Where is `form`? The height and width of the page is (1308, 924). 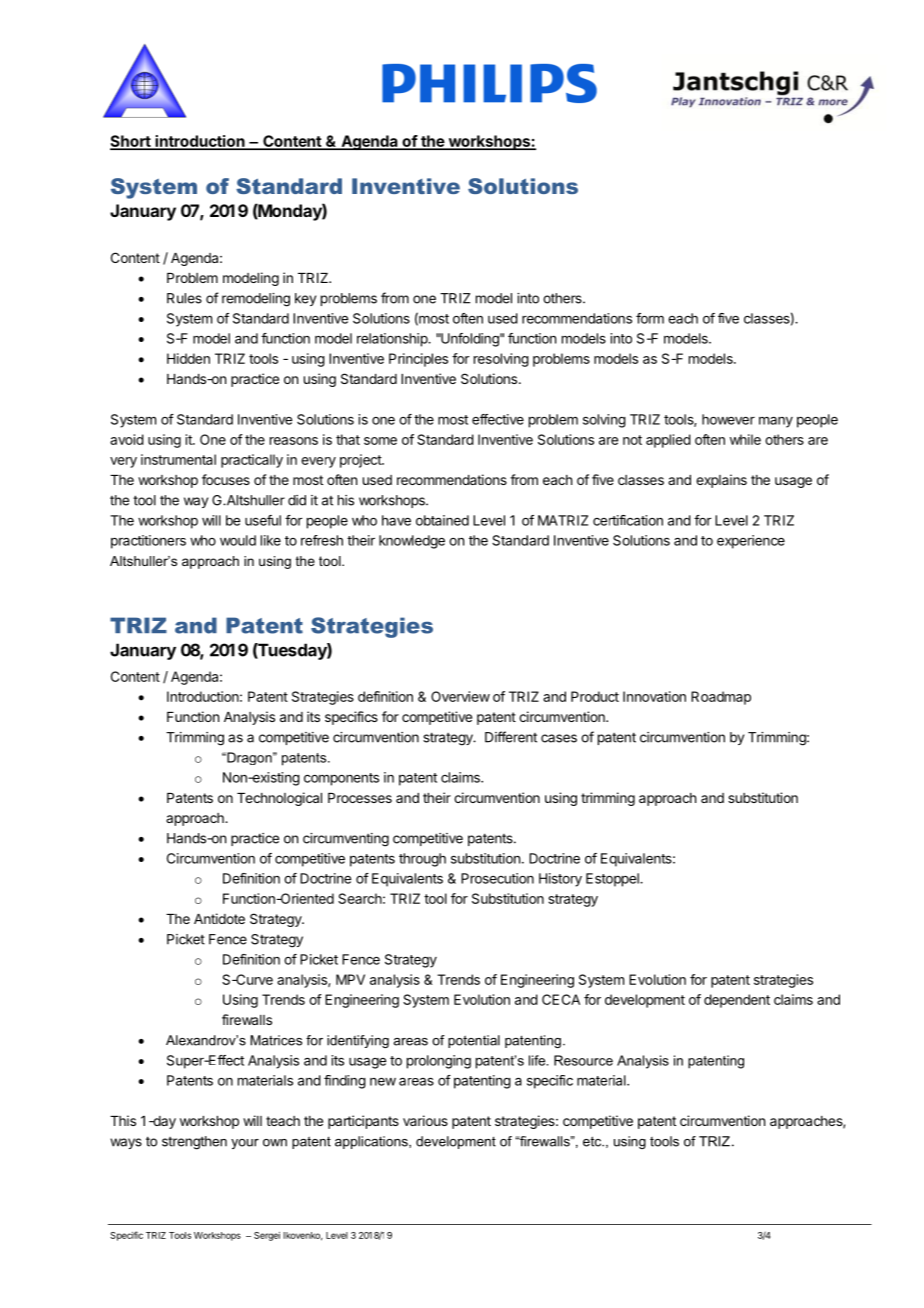 form is located at coordinates (650, 318).
